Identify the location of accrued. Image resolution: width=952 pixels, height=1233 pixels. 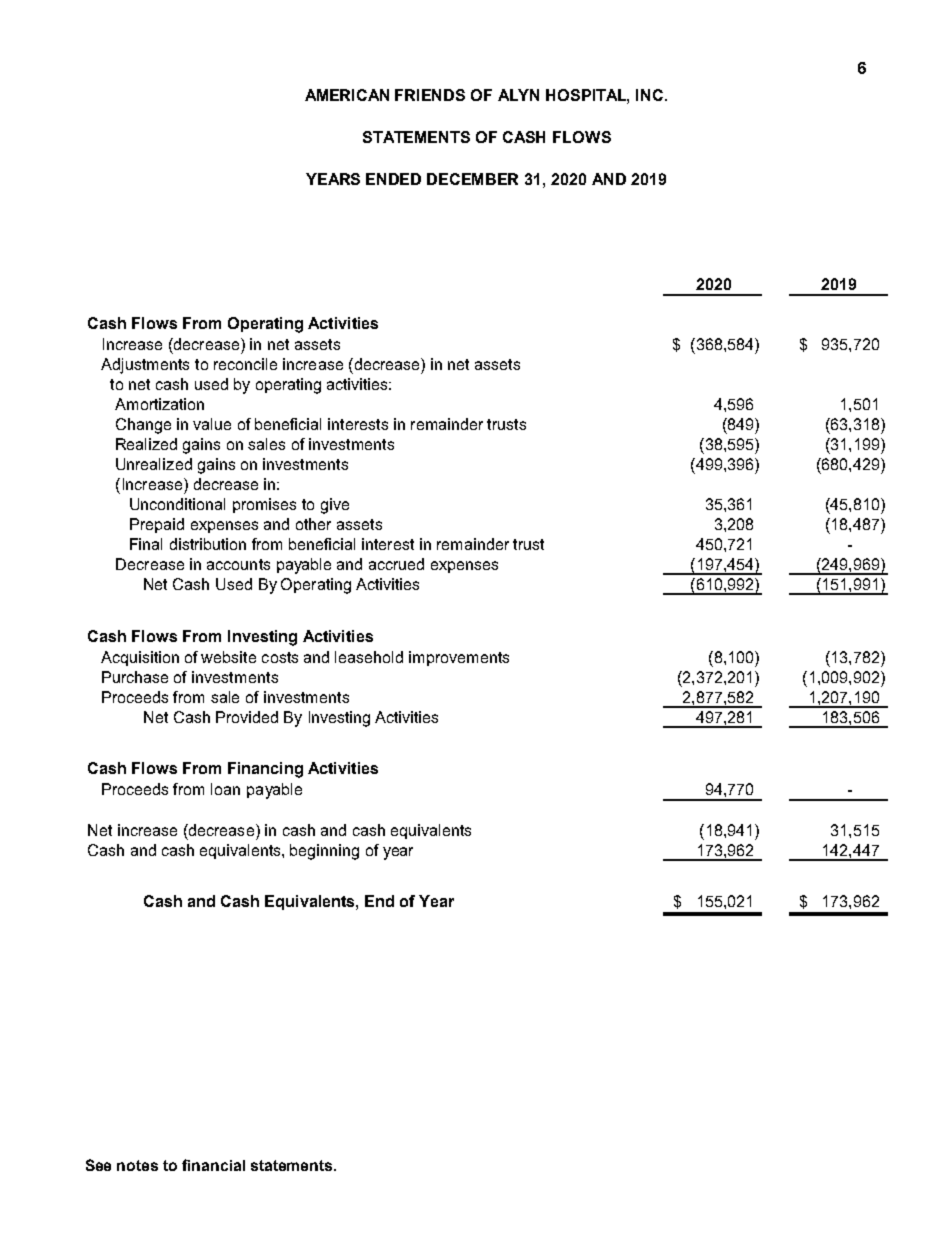
(396, 564).
